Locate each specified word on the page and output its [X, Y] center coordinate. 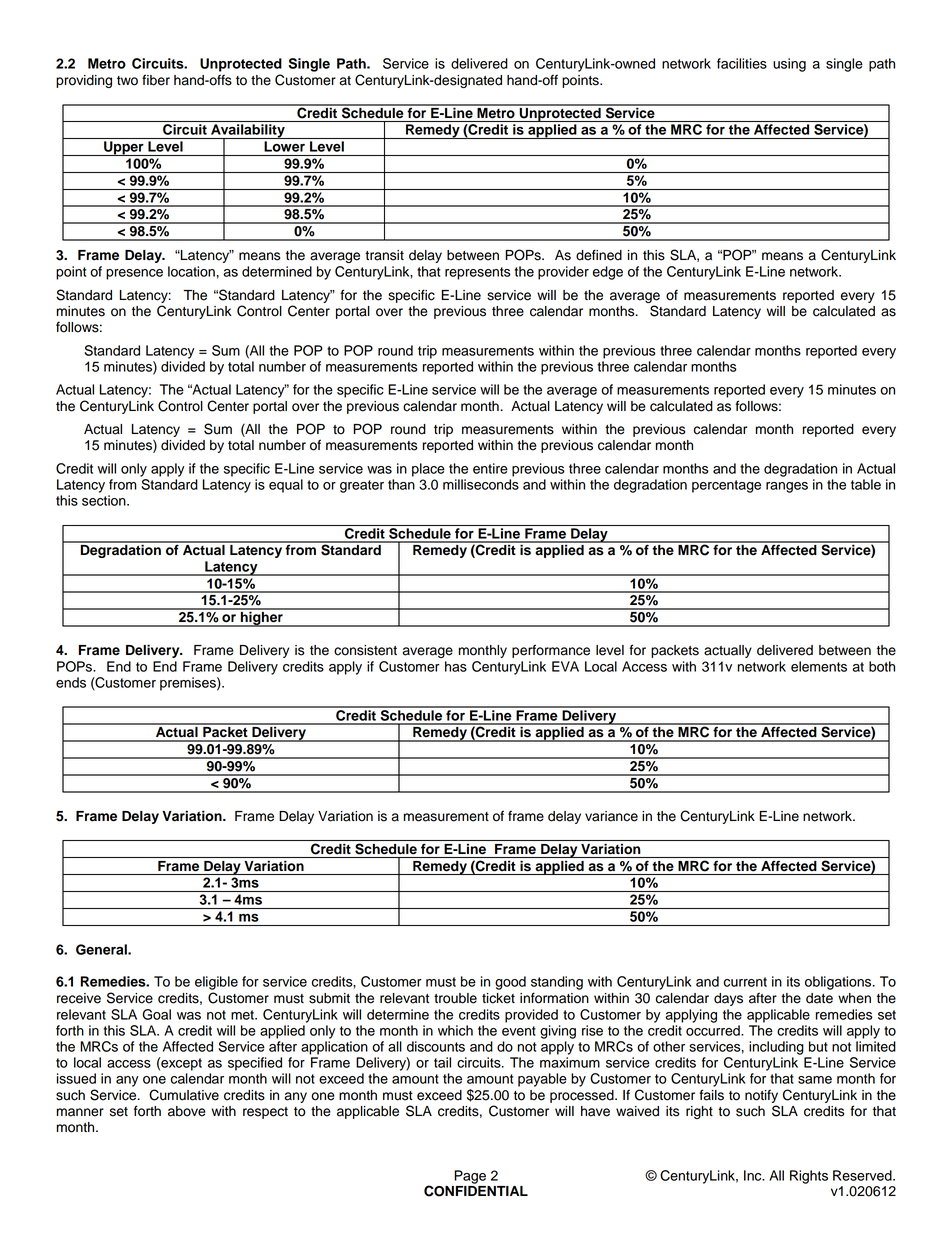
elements [819, 666]
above [187, 1111]
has [456, 666]
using [789, 65]
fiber [156, 80]
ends [71, 682]
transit [384, 255]
